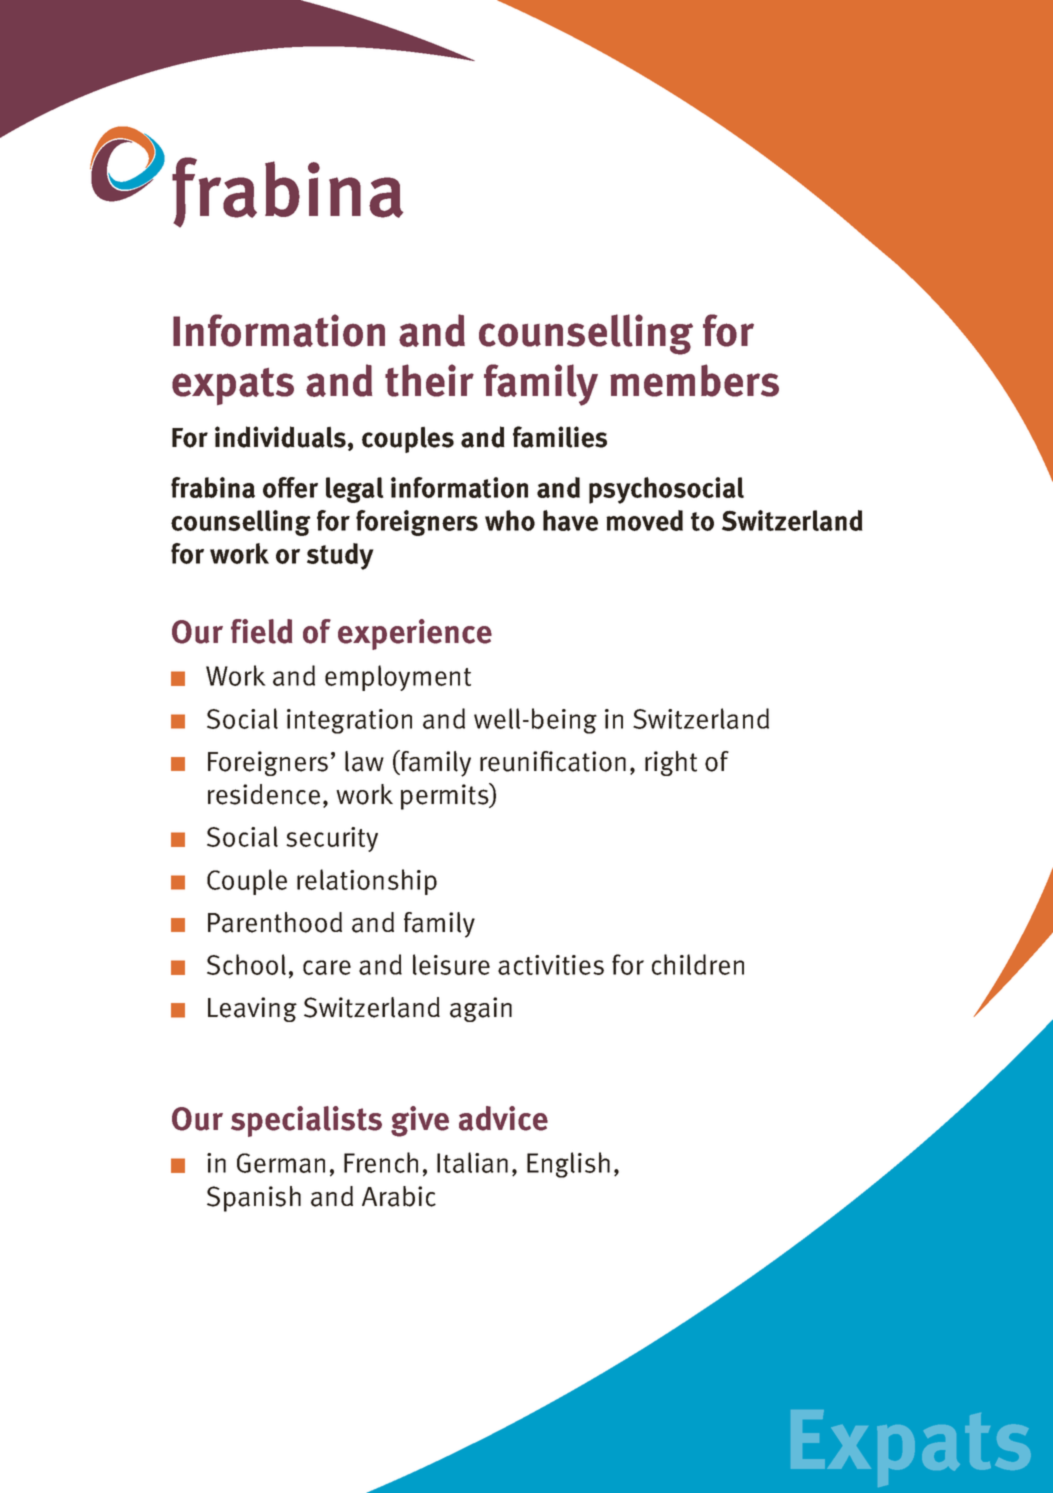 This page has width=1053, height=1493. Describe the element at coordinates (415, 634) in the page. I see `experience` at that location.
